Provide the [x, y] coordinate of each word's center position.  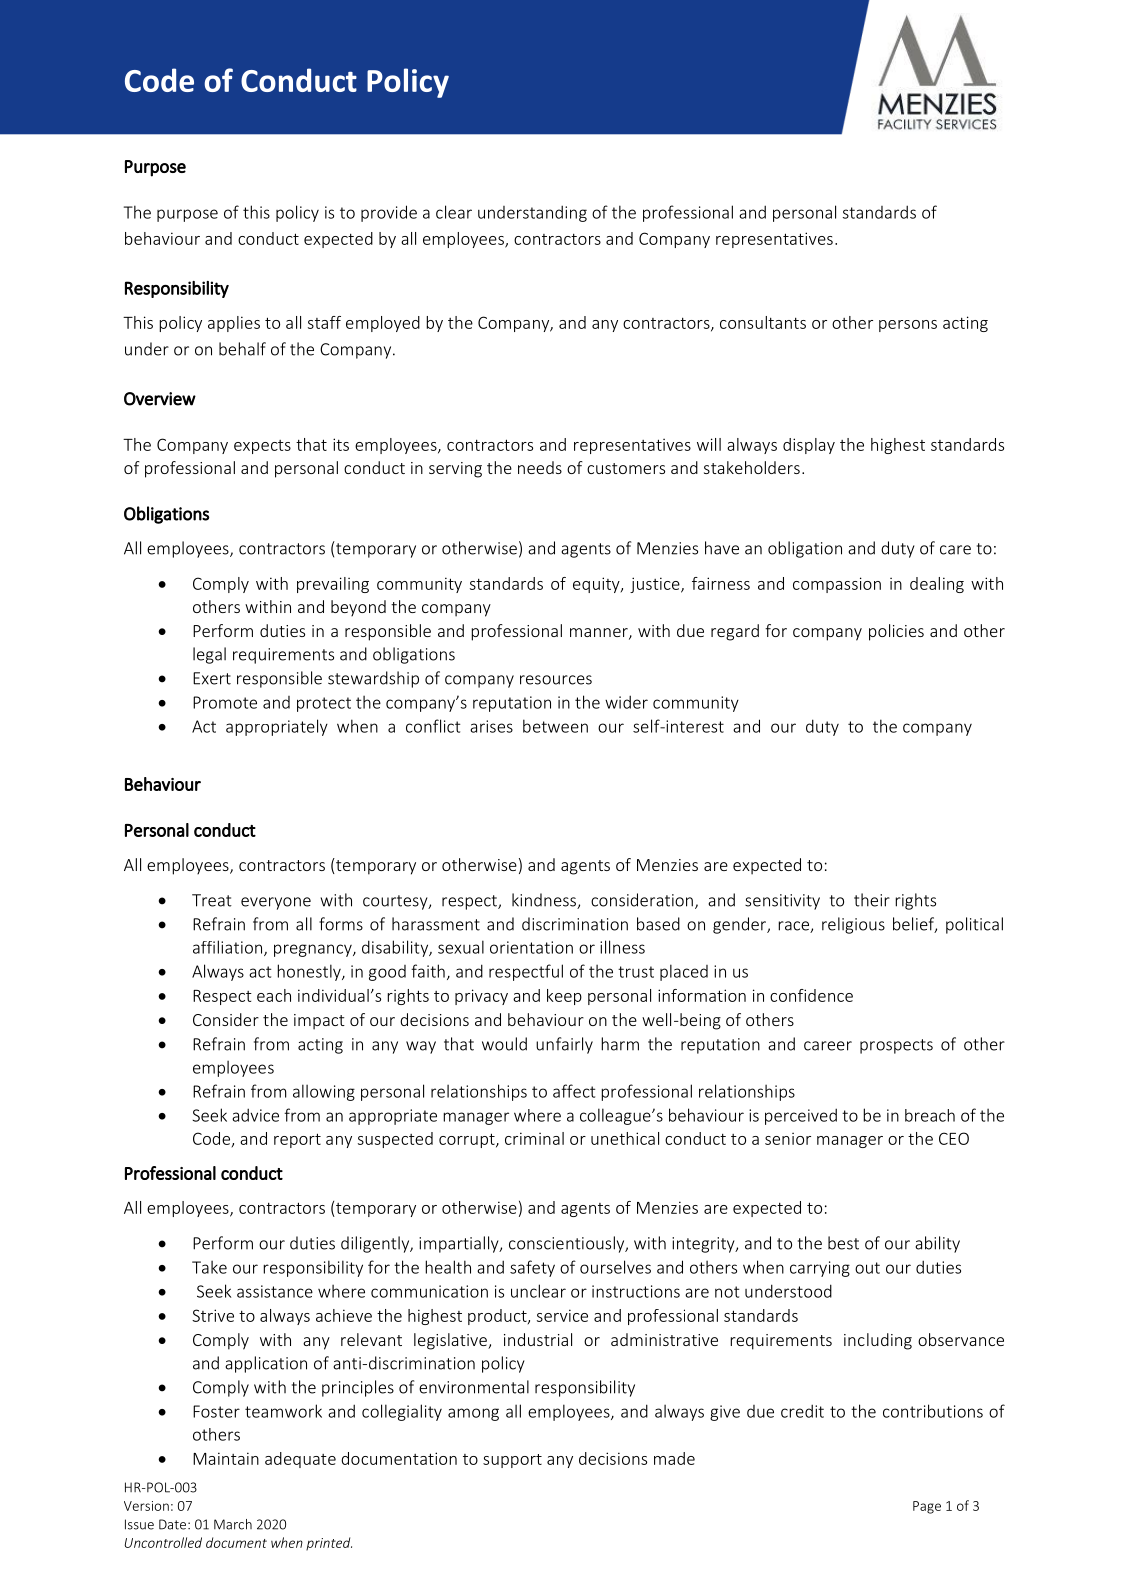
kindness [545, 901]
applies [234, 324]
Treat [212, 900]
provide [389, 213]
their [872, 900]
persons [908, 326]
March [233, 1524]
